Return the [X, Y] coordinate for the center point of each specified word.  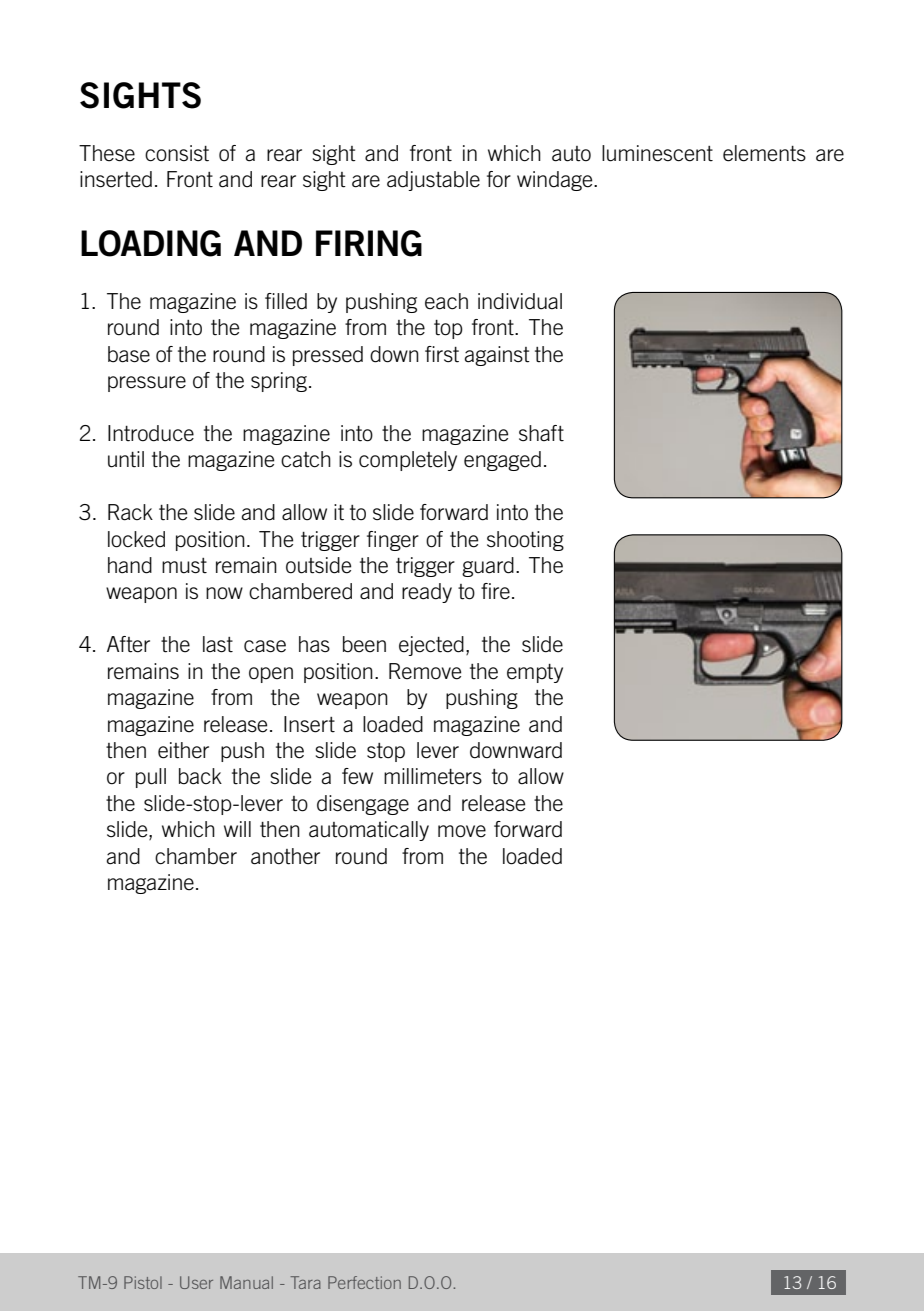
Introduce [151, 433]
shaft [541, 433]
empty [535, 673]
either [183, 750]
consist [177, 153]
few [357, 776]
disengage [363, 805]
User [196, 1282]
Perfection [364, 1282]
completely [408, 461]
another [285, 856]
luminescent [657, 153]
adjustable [433, 181]
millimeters [433, 776]
